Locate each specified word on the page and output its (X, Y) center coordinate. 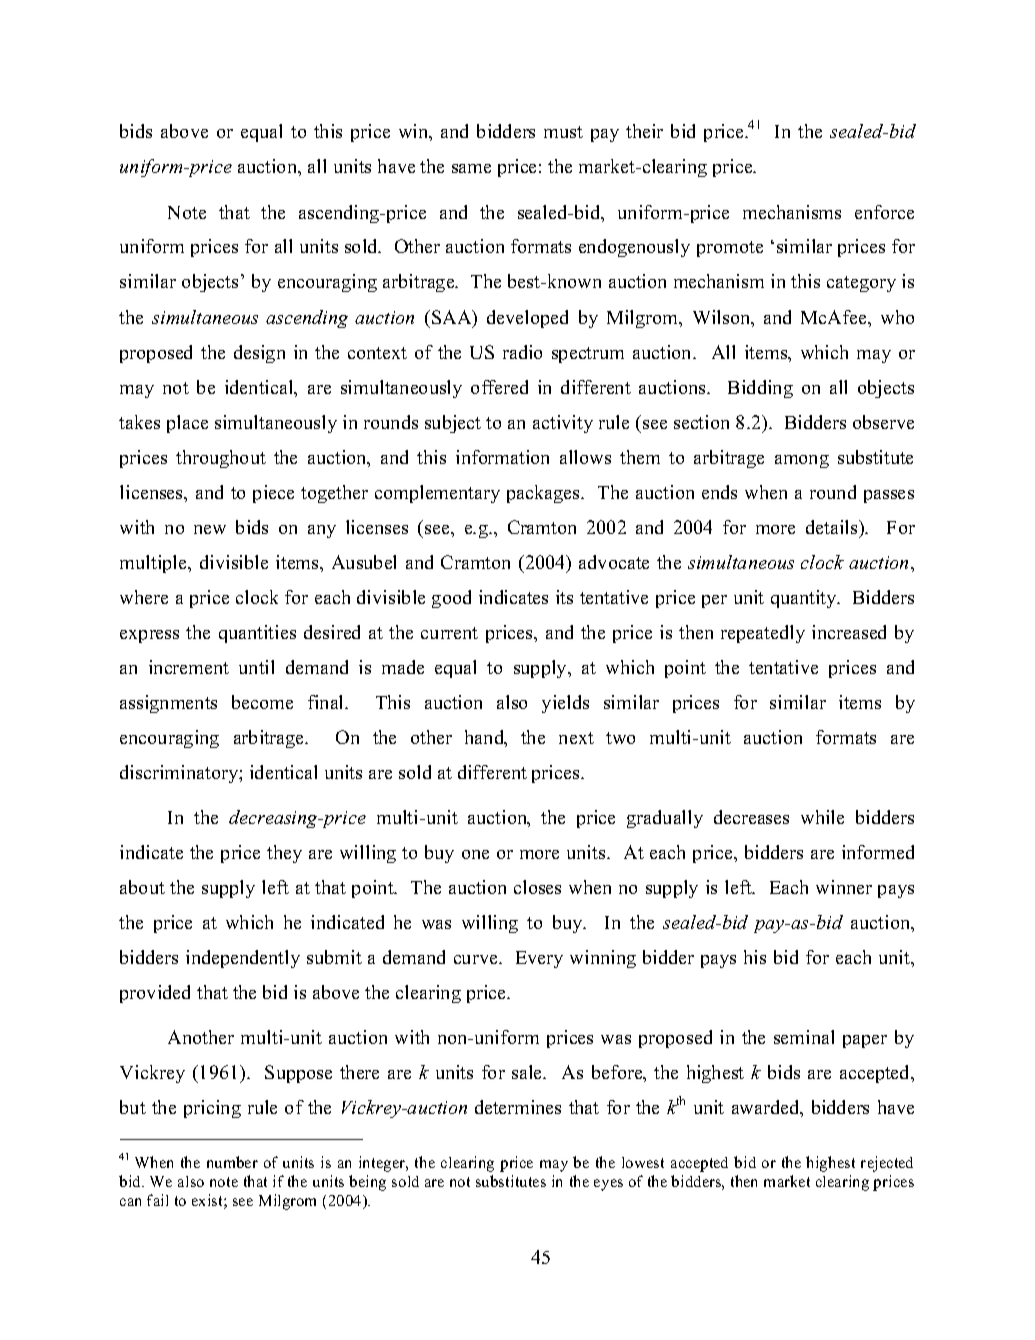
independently (243, 959)
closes (537, 887)
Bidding (760, 389)
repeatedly (763, 634)
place (187, 424)
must (563, 132)
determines (518, 1107)
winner (844, 887)
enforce (884, 212)
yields (565, 704)
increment (189, 667)
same (471, 168)
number (232, 1162)
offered (499, 387)
